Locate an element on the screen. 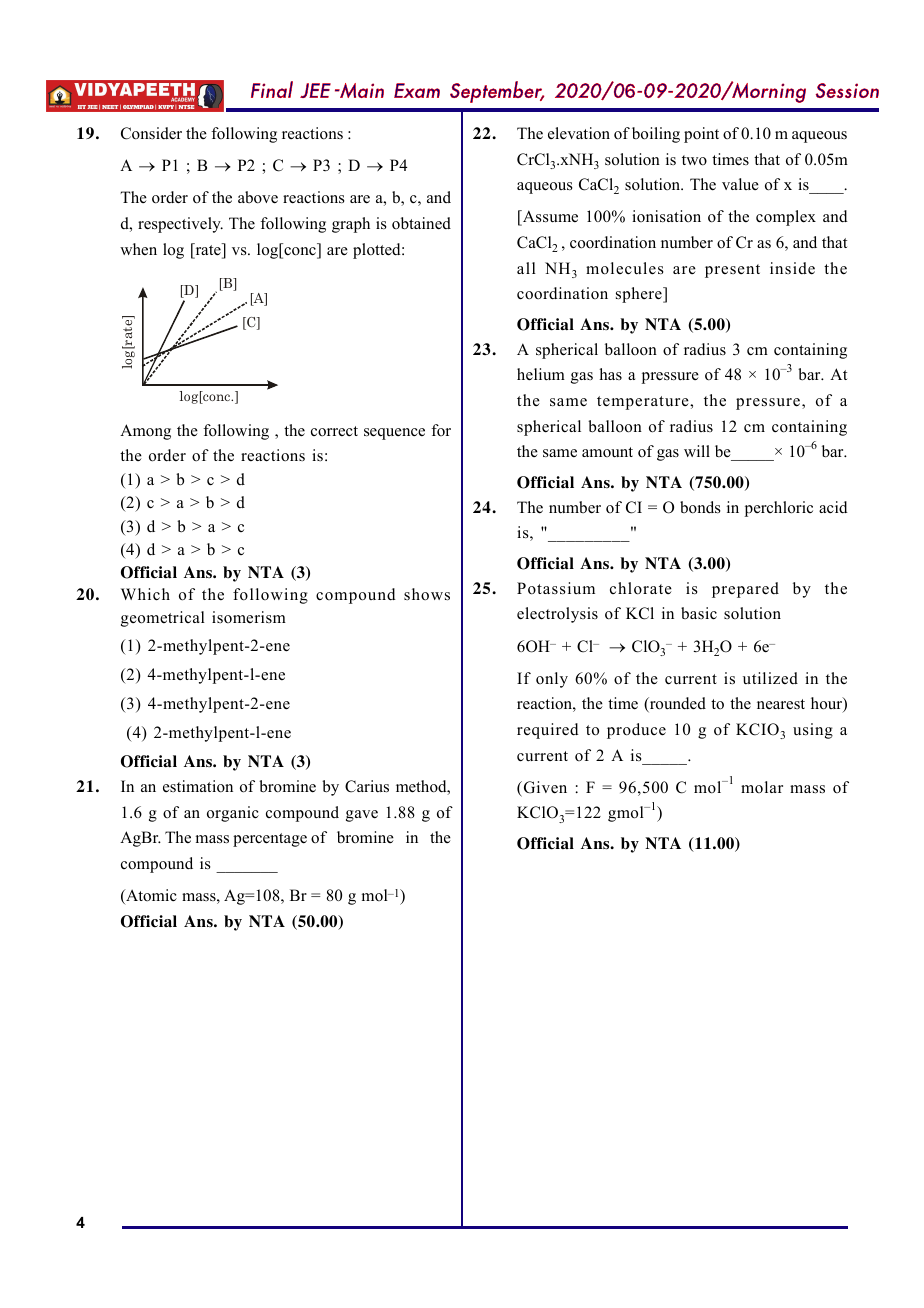  September is located at coordinates (497, 92).
